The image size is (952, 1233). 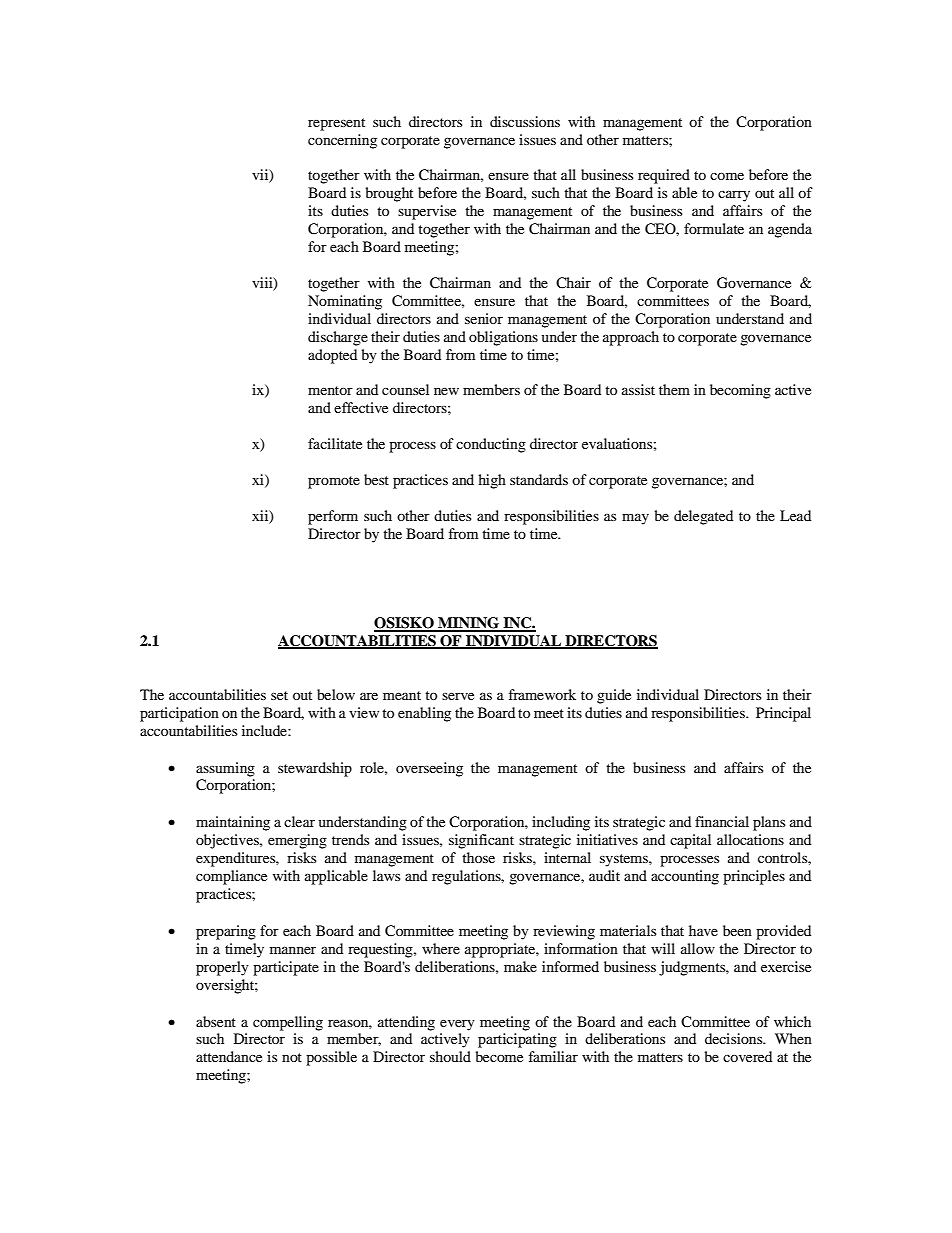 What do you see at coordinates (469, 624) in the page?
I see `MINING` at bounding box center [469, 624].
